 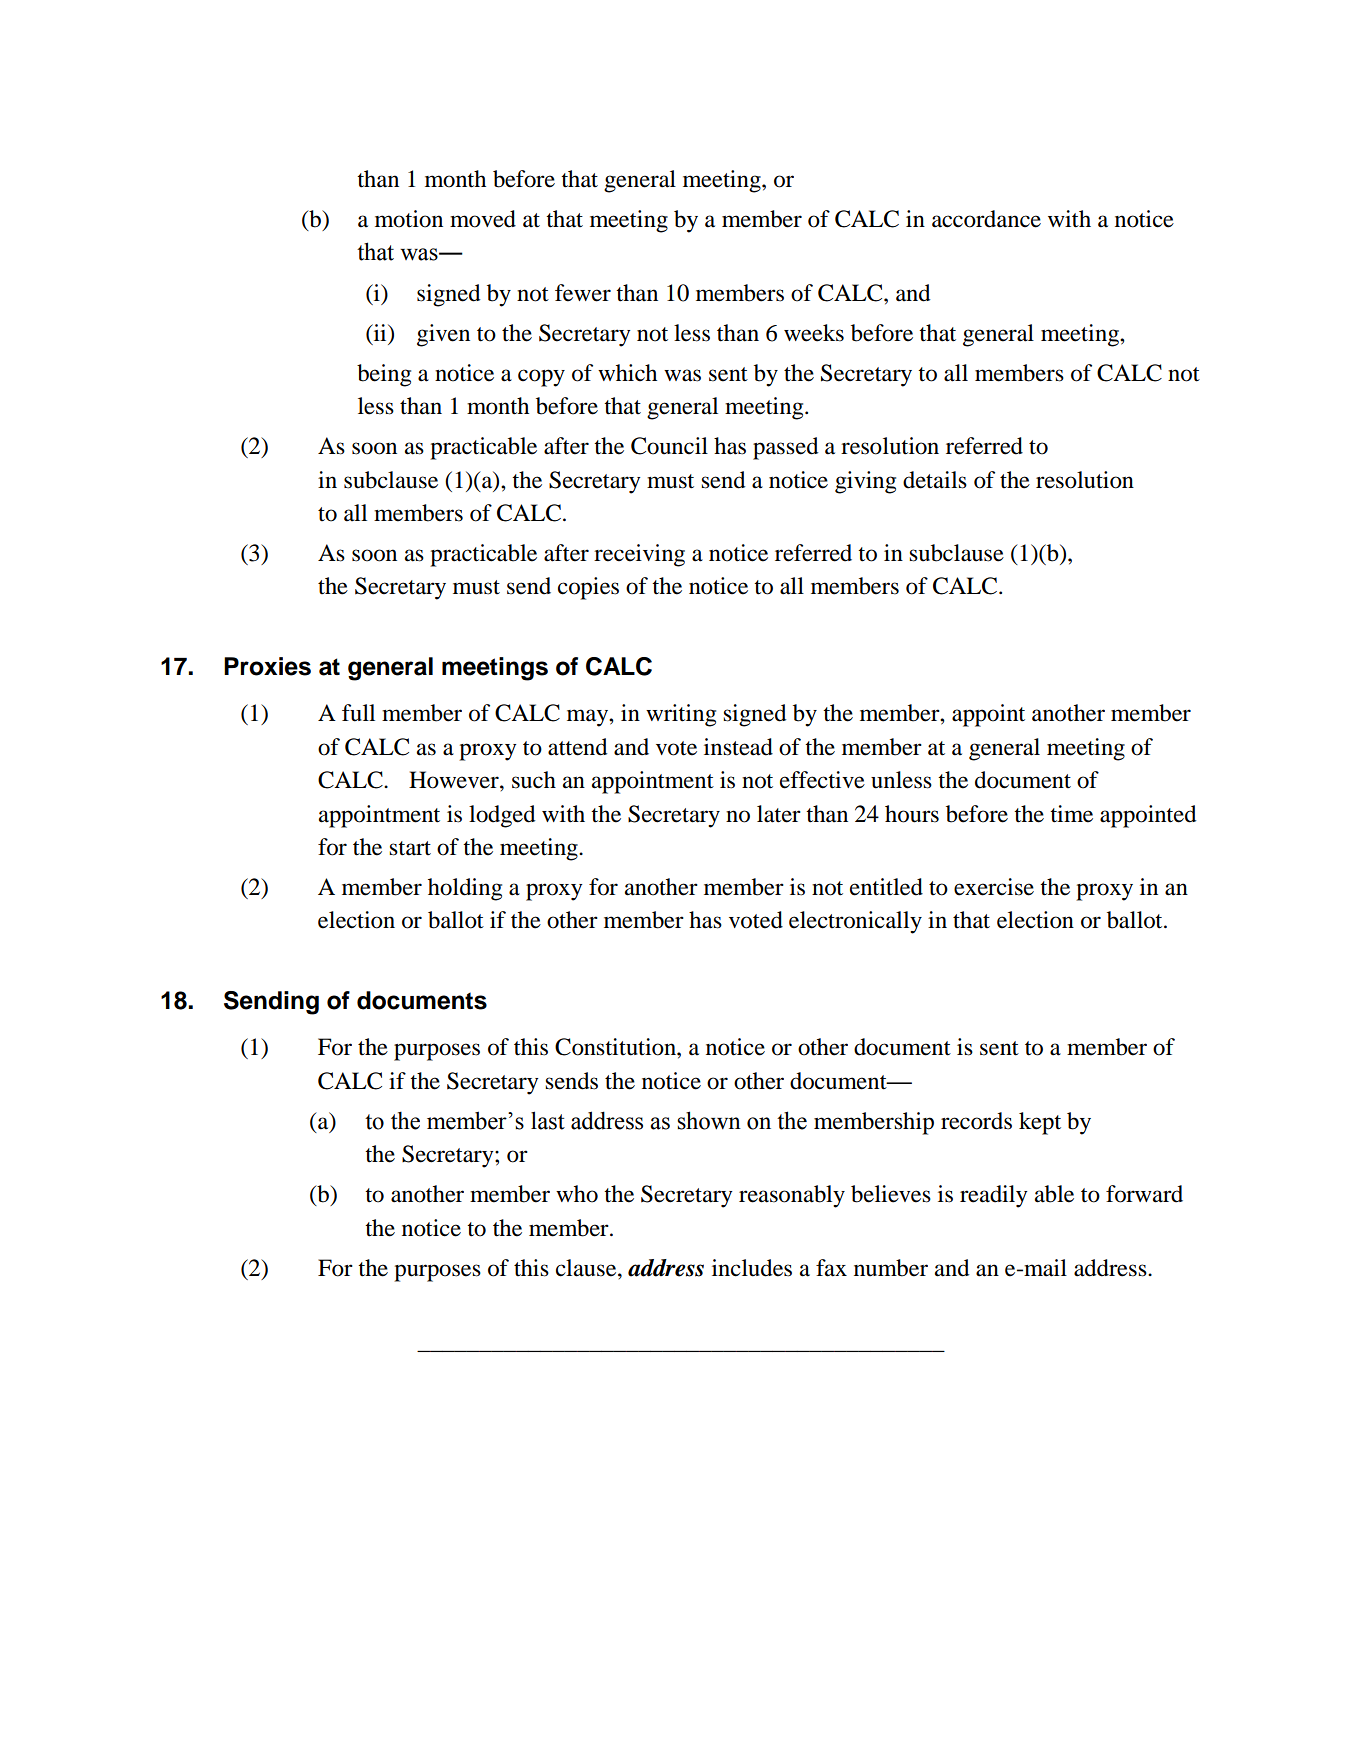 I want to click on motion, so click(x=409, y=219).
